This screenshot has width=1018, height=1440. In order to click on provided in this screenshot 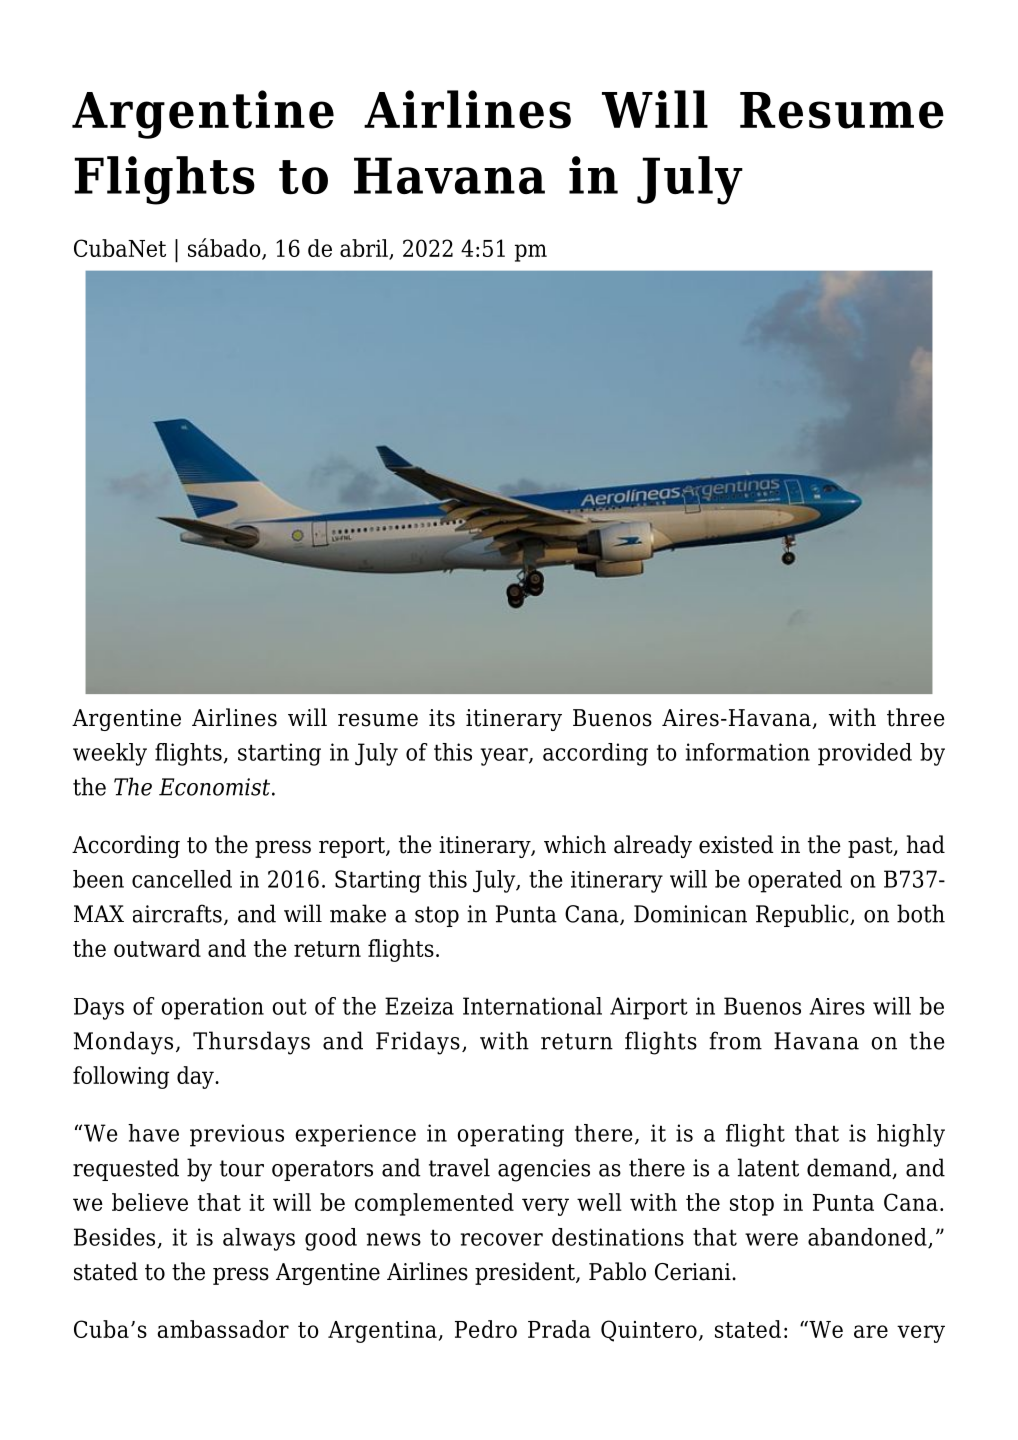, I will do `click(865, 754)`.
